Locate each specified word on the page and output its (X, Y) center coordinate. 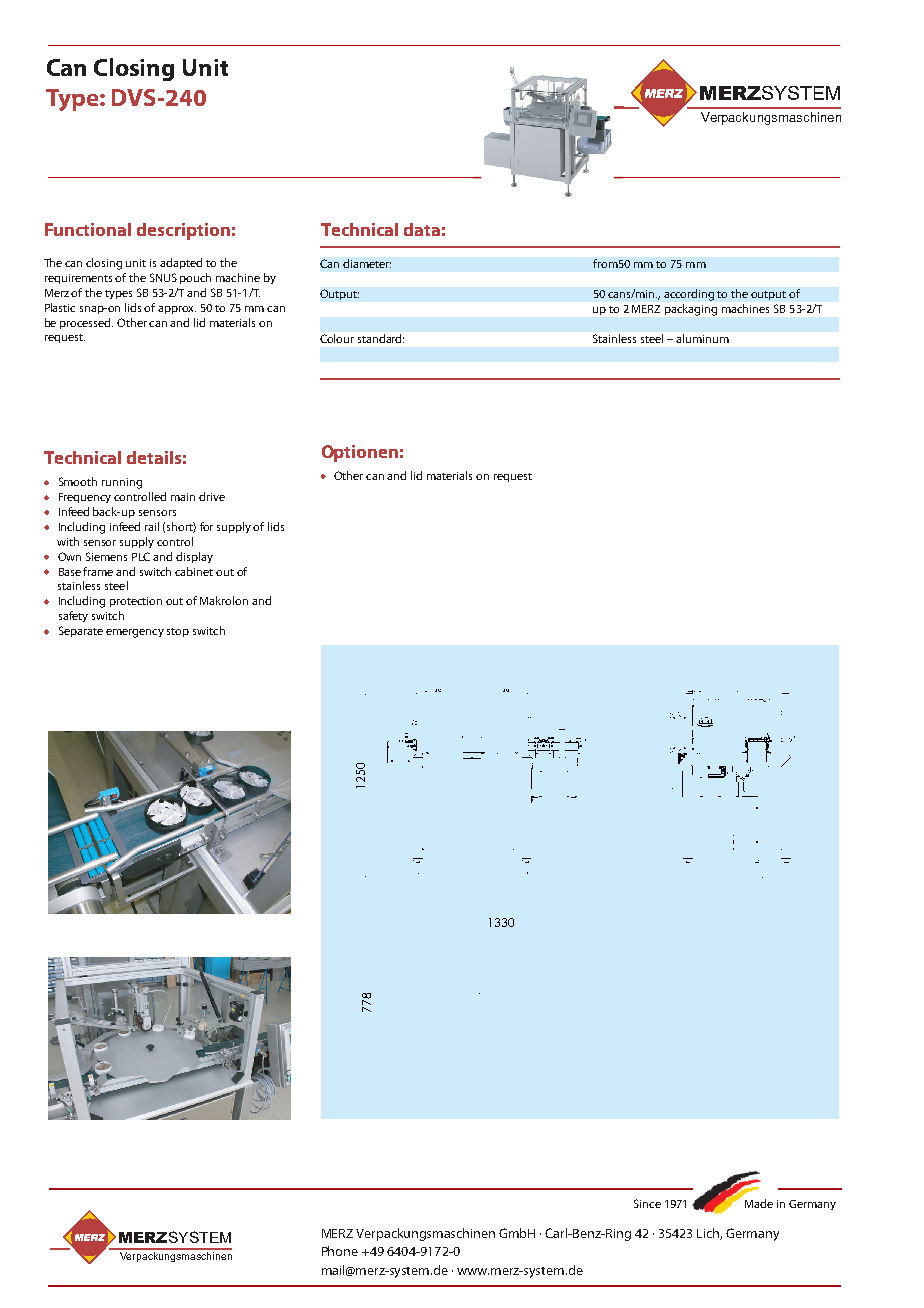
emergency (135, 633)
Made (759, 1203)
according (689, 295)
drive (212, 496)
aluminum (702, 338)
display (194, 557)
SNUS (163, 277)
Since (647, 1203)
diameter (367, 263)
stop (178, 632)
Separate (81, 631)
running (122, 483)
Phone (340, 1251)
